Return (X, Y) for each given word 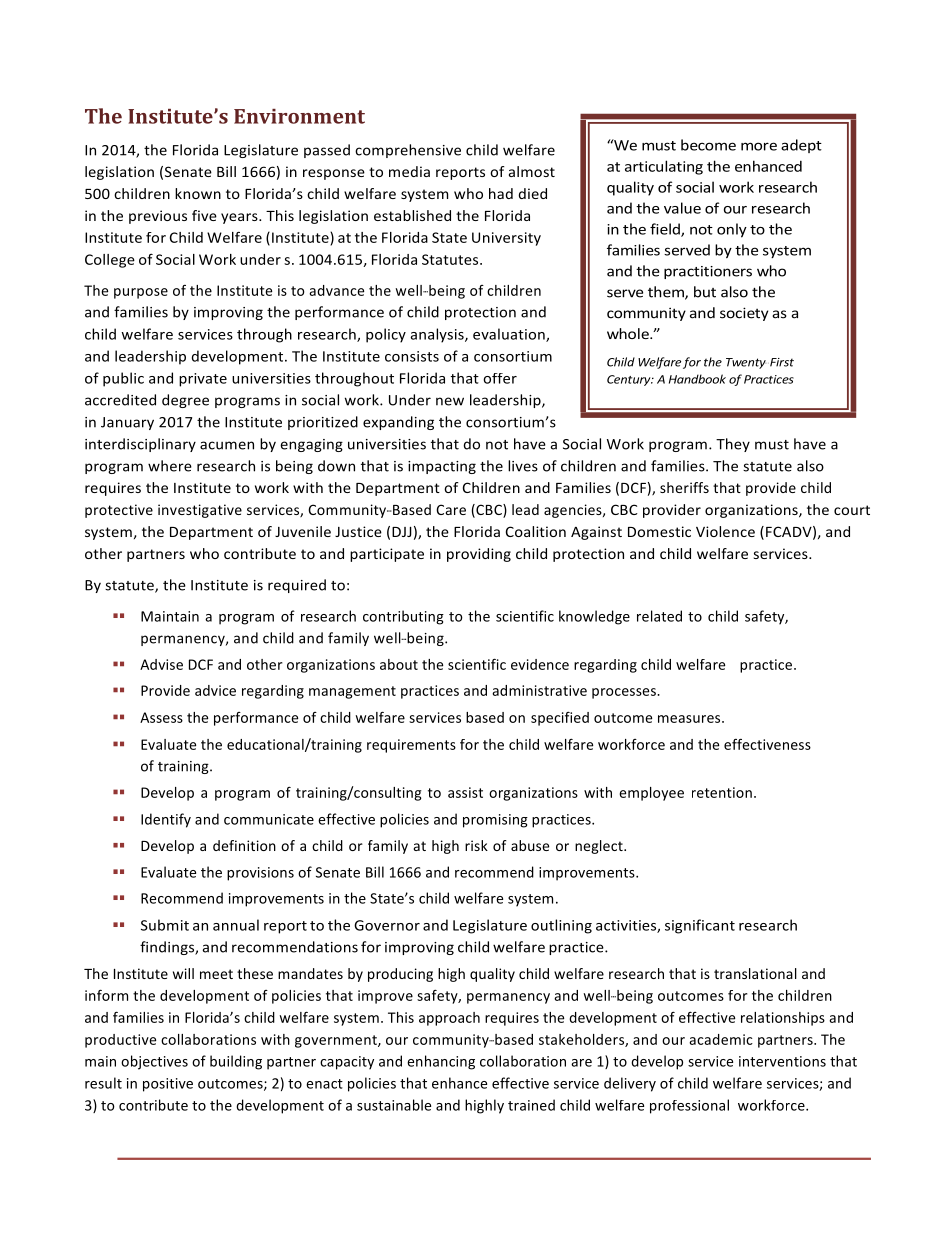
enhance (459, 1083)
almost (532, 171)
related (659, 616)
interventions (782, 1061)
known (198, 193)
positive (168, 1085)
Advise (161, 664)
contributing (403, 617)
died (533, 193)
